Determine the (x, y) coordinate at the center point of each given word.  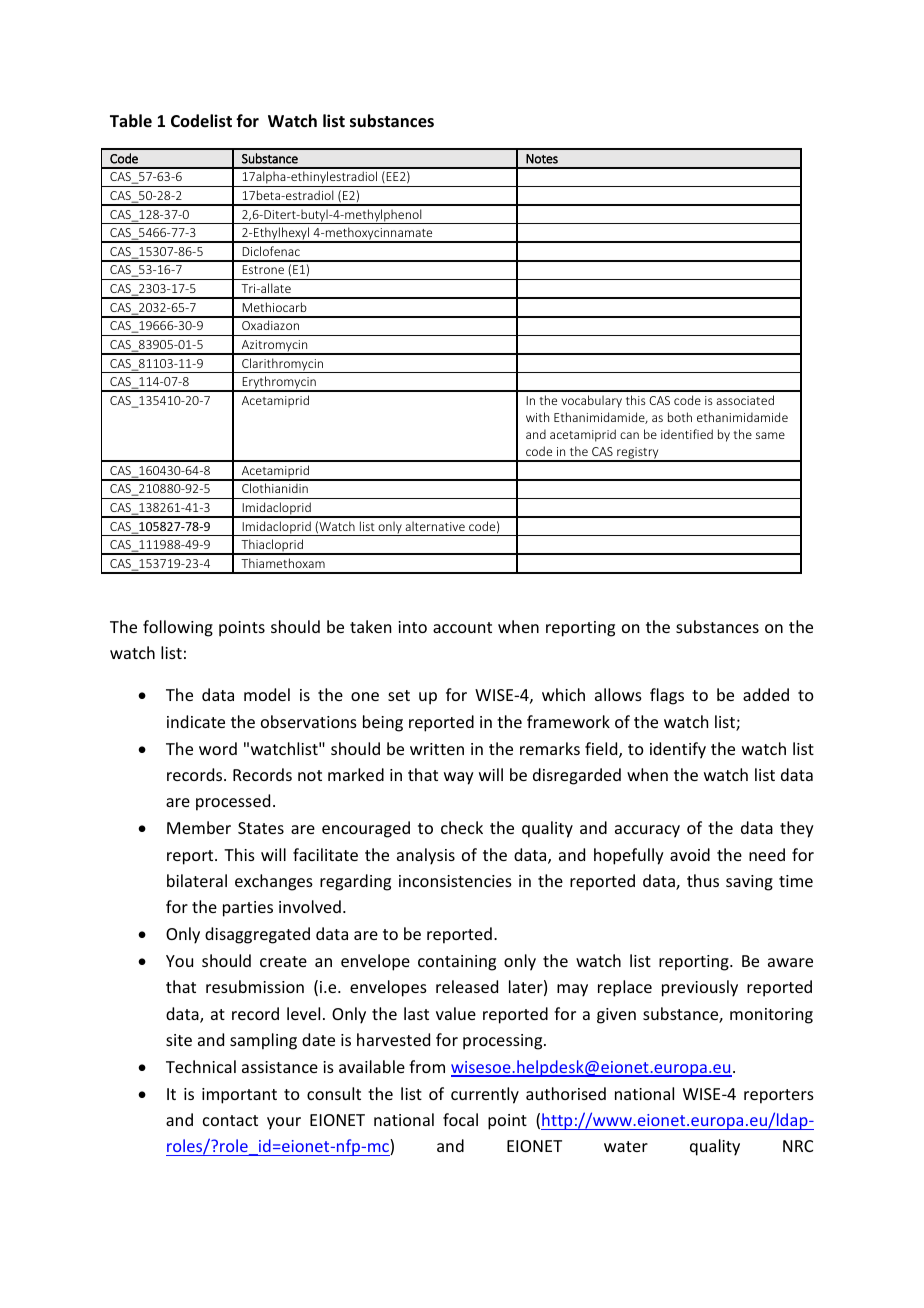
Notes (542, 159)
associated (745, 400)
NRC (798, 1146)
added (766, 694)
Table (131, 120)
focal (460, 1119)
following (178, 628)
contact (230, 1120)
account (462, 627)
